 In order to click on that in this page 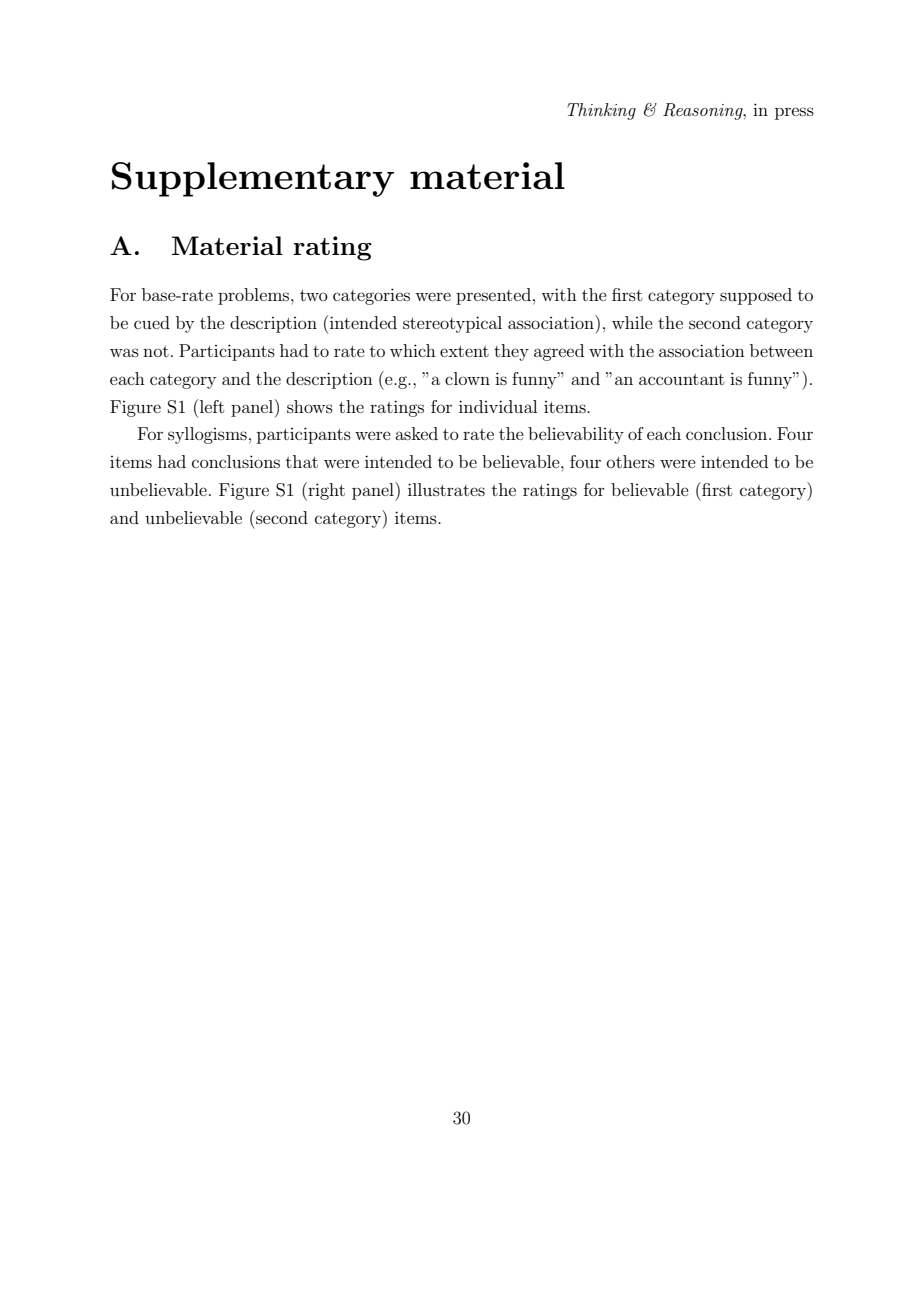, I will do `click(302, 461)`.
